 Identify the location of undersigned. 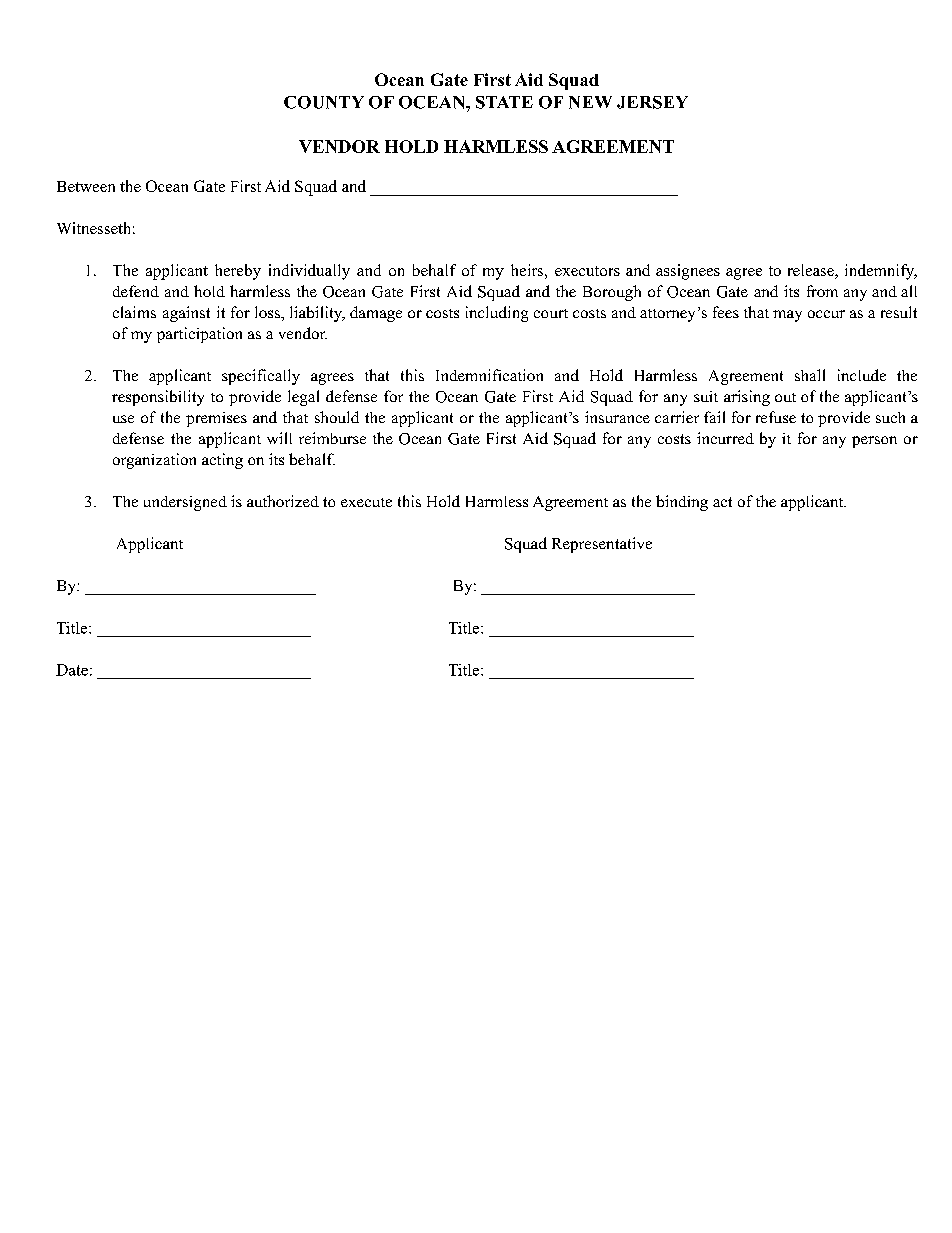
(185, 503).
